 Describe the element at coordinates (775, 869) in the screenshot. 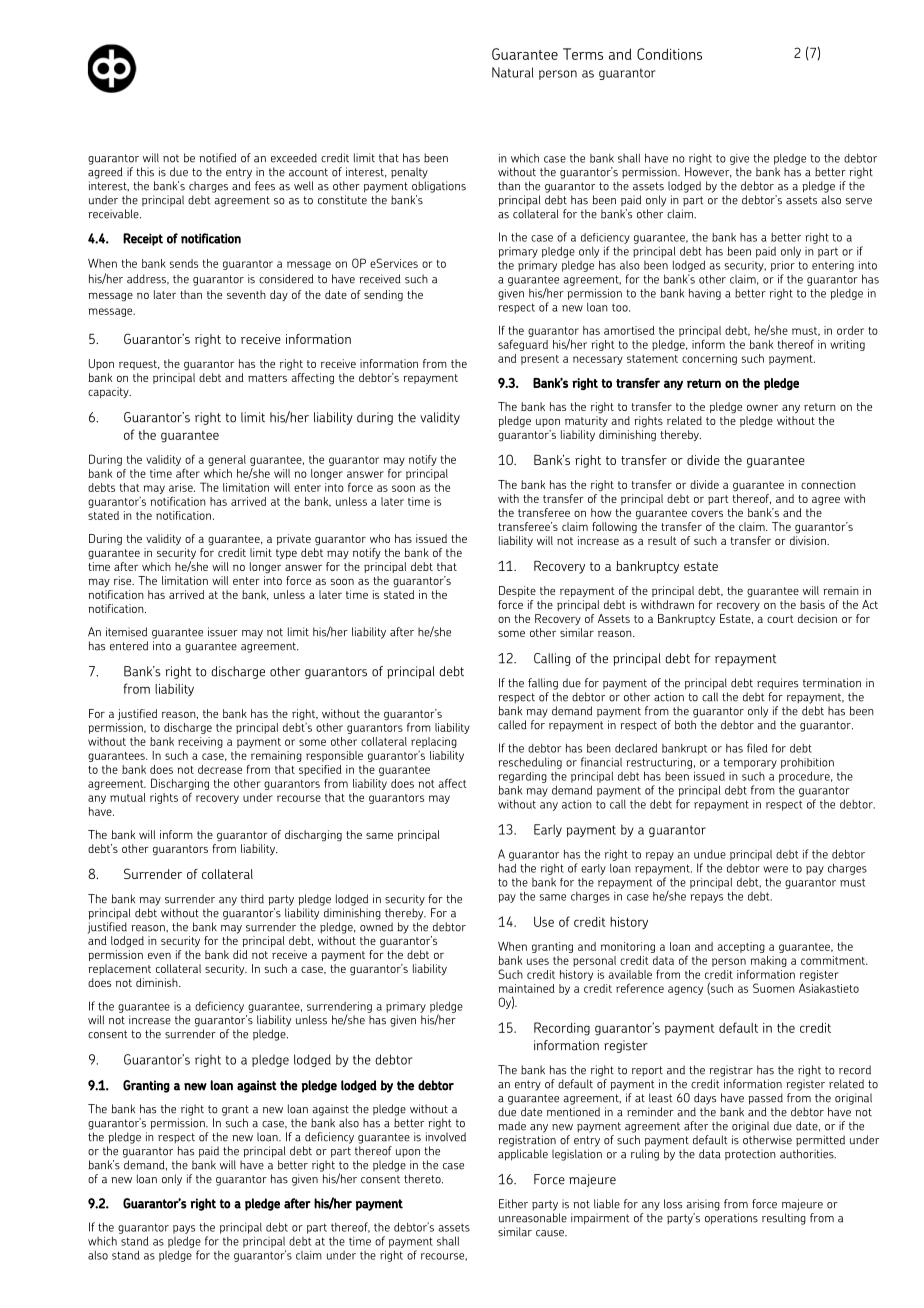

I see `were` at that location.
